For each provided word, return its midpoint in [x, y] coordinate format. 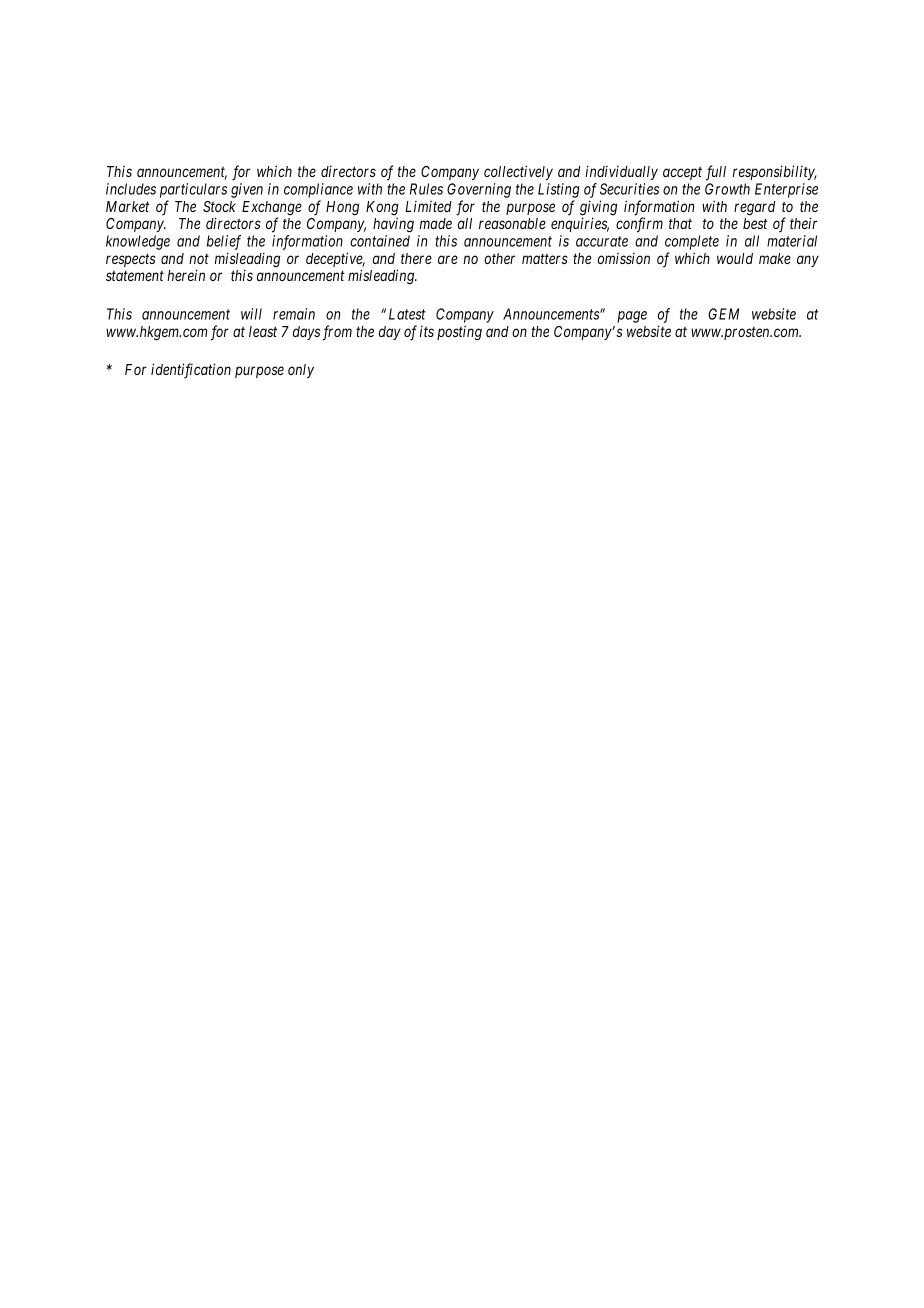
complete [692, 242]
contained [380, 241]
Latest [407, 314]
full [716, 173]
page [632, 317]
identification [191, 371]
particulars [193, 190]
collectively [518, 172]
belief [224, 242]
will [251, 314]
